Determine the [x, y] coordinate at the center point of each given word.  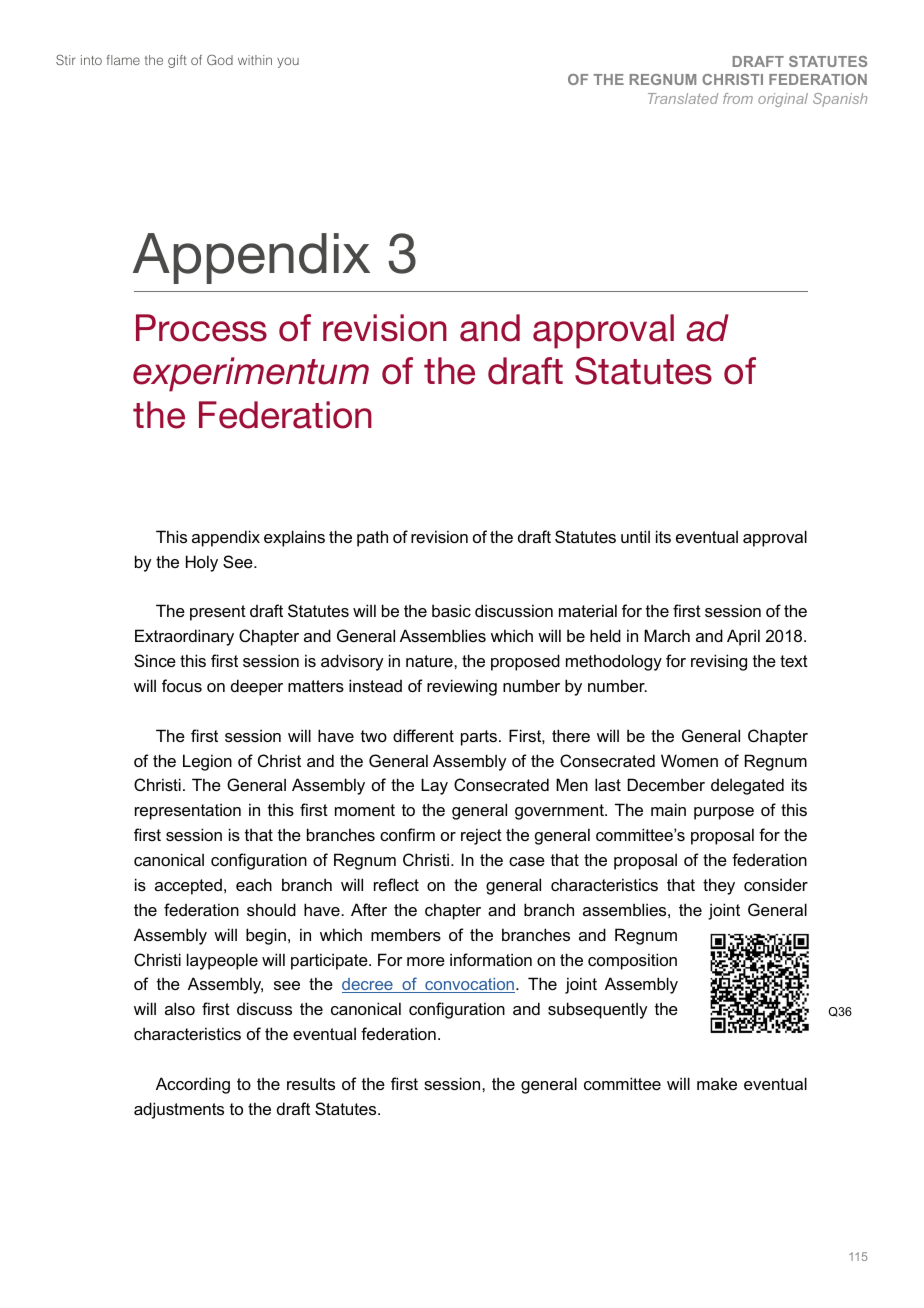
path [372, 538]
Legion [207, 762]
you [288, 62]
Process [201, 328]
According [193, 1085]
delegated [747, 786]
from [738, 98]
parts [479, 738]
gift [177, 61]
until [635, 536]
